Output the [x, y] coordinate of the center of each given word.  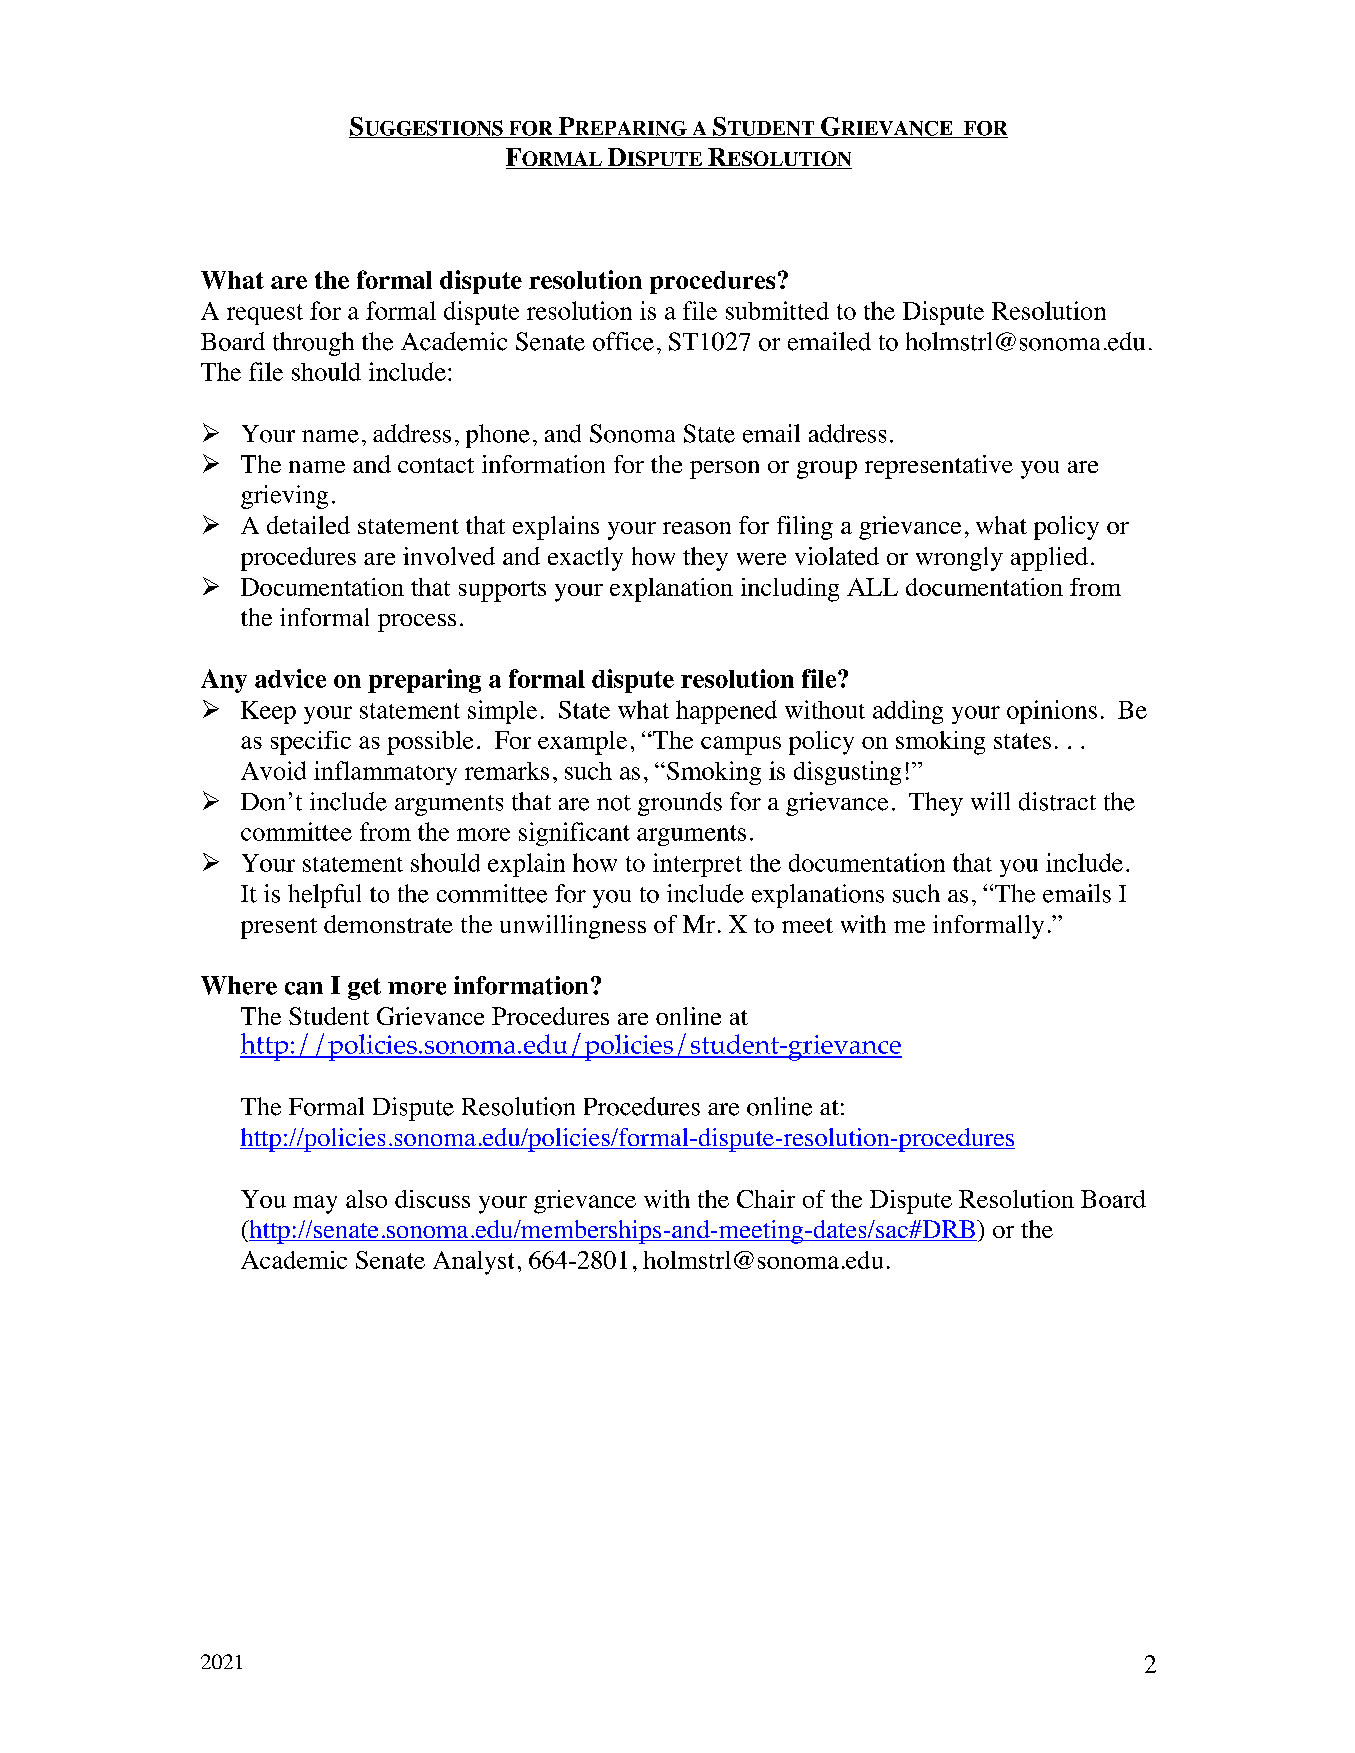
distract [1057, 801]
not [614, 803]
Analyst [473, 1263]
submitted [777, 310]
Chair [766, 1199]
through [313, 344]
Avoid [273, 770]
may [315, 1204]
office [623, 341]
